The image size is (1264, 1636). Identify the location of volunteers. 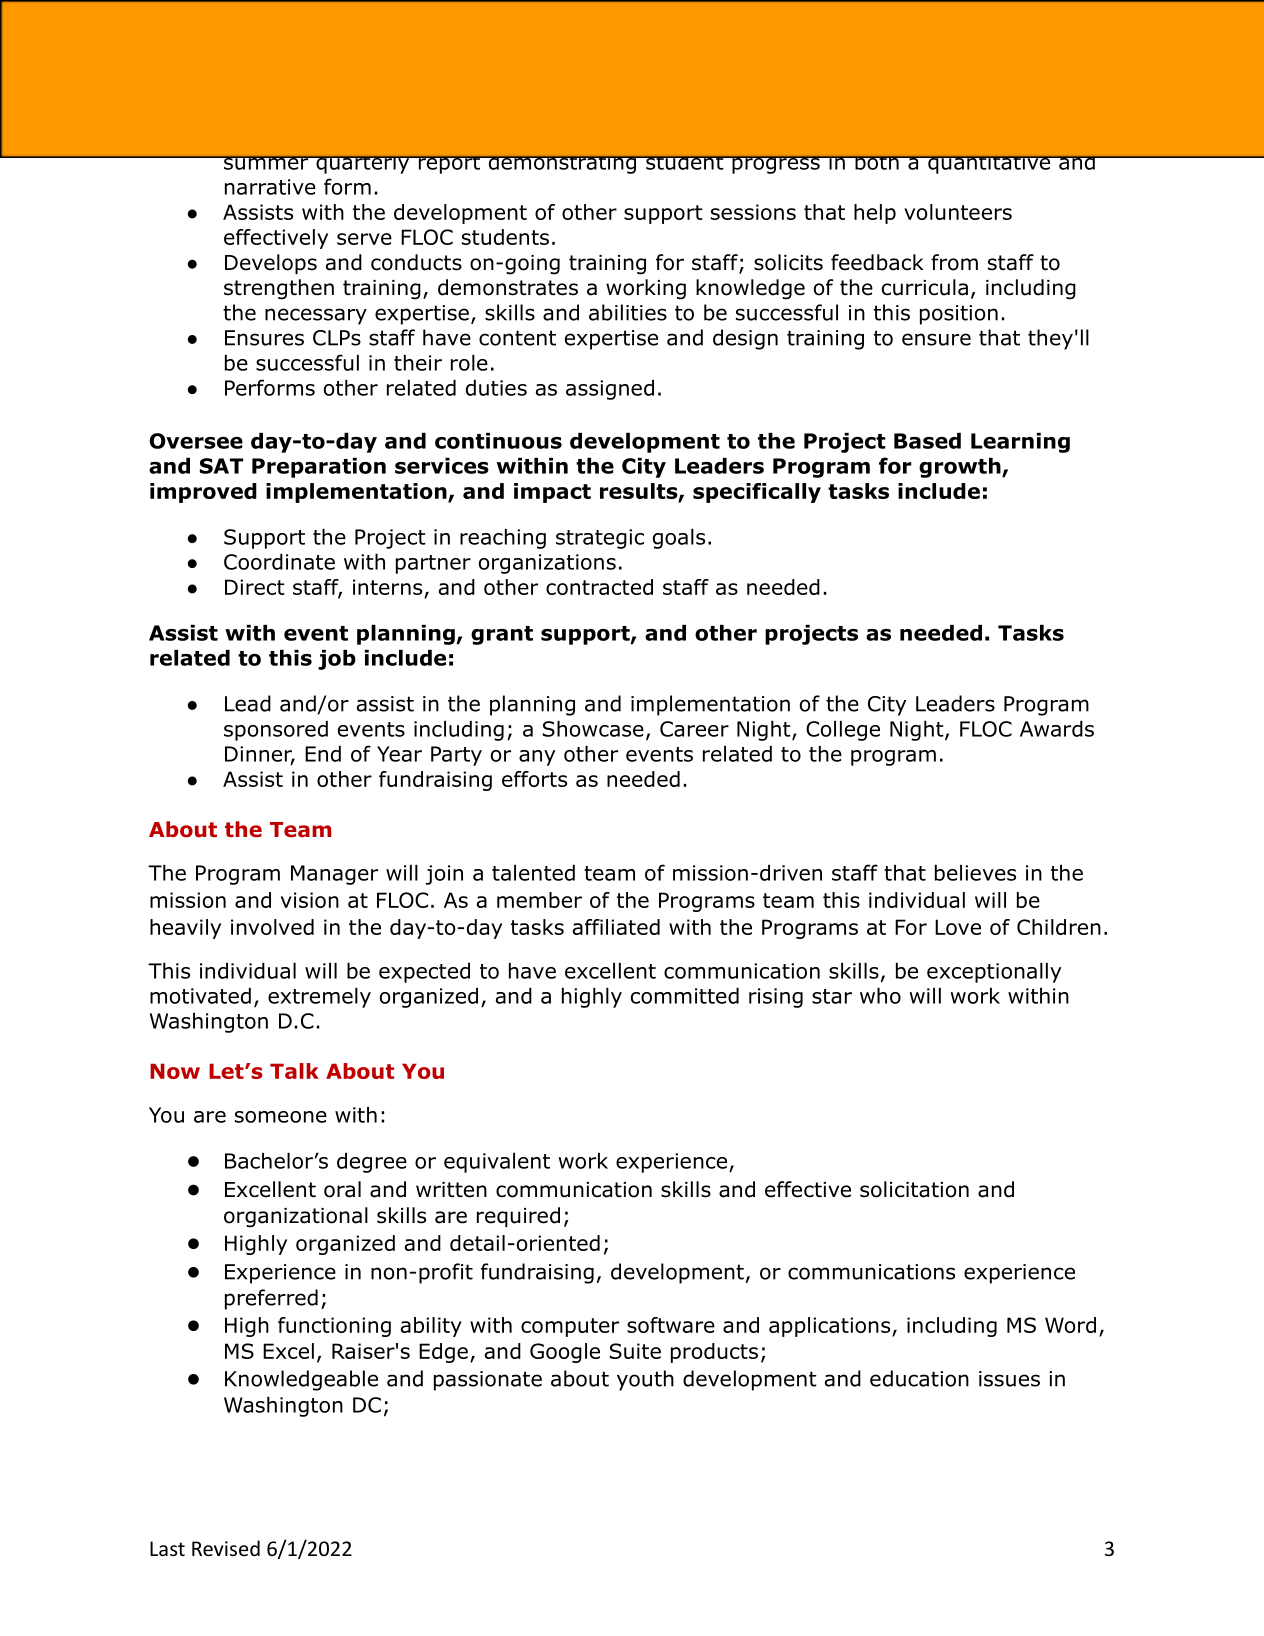
(958, 212).
